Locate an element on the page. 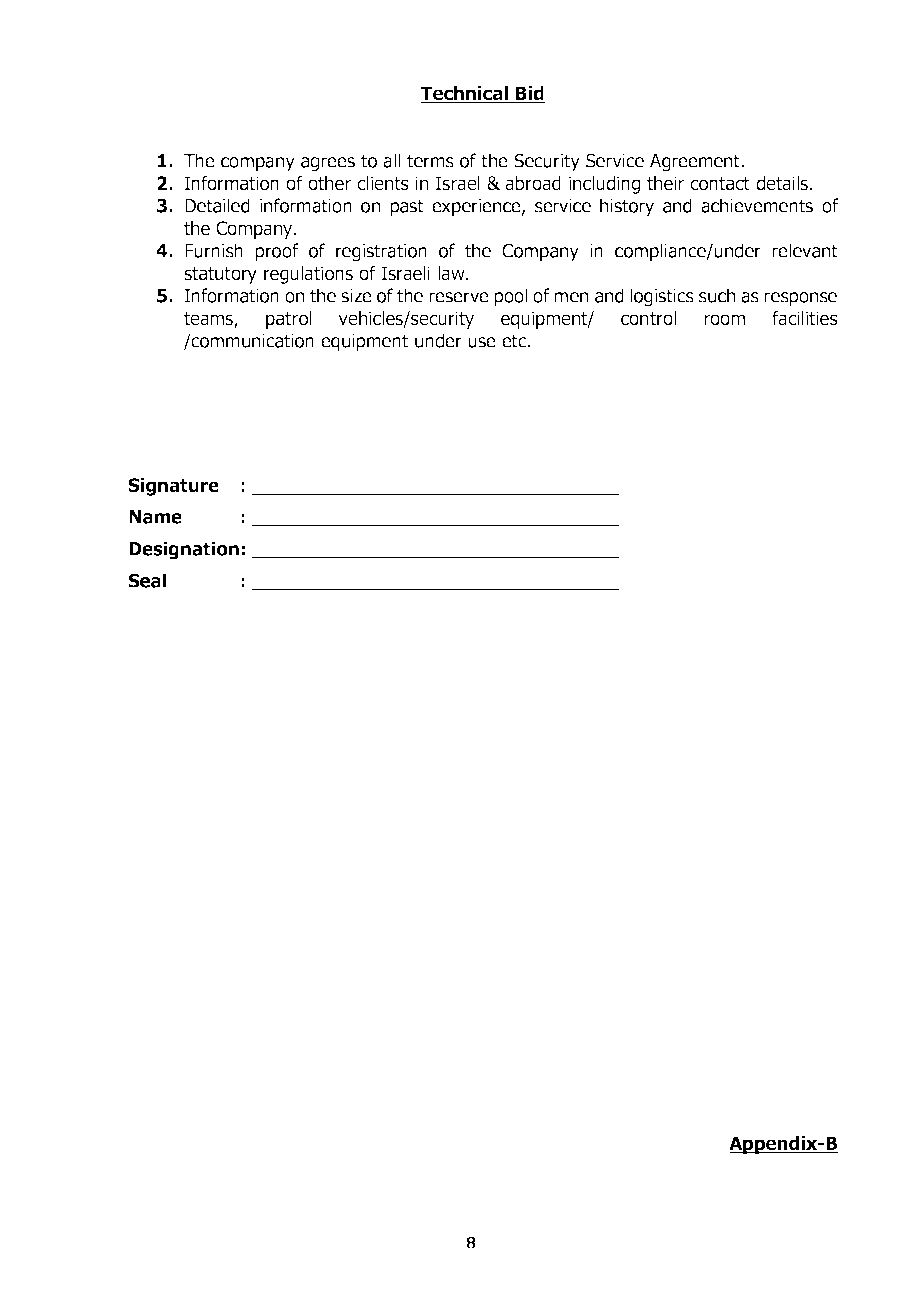 The width and height of the document is (924, 1308). facilities is located at coordinates (805, 318).
